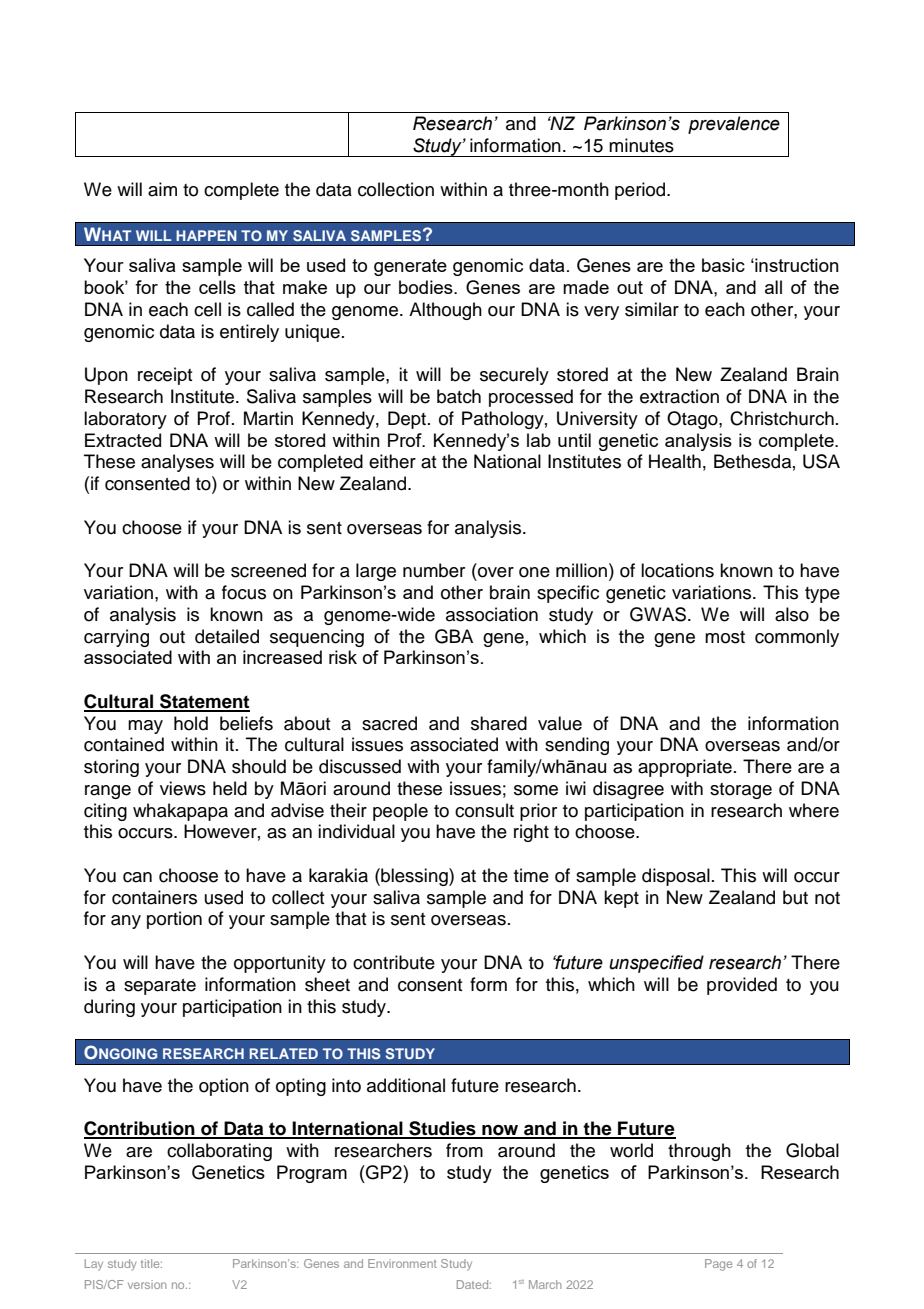 The height and width of the screenshot is (1309, 924). I want to click on title, so click(151, 1263).
